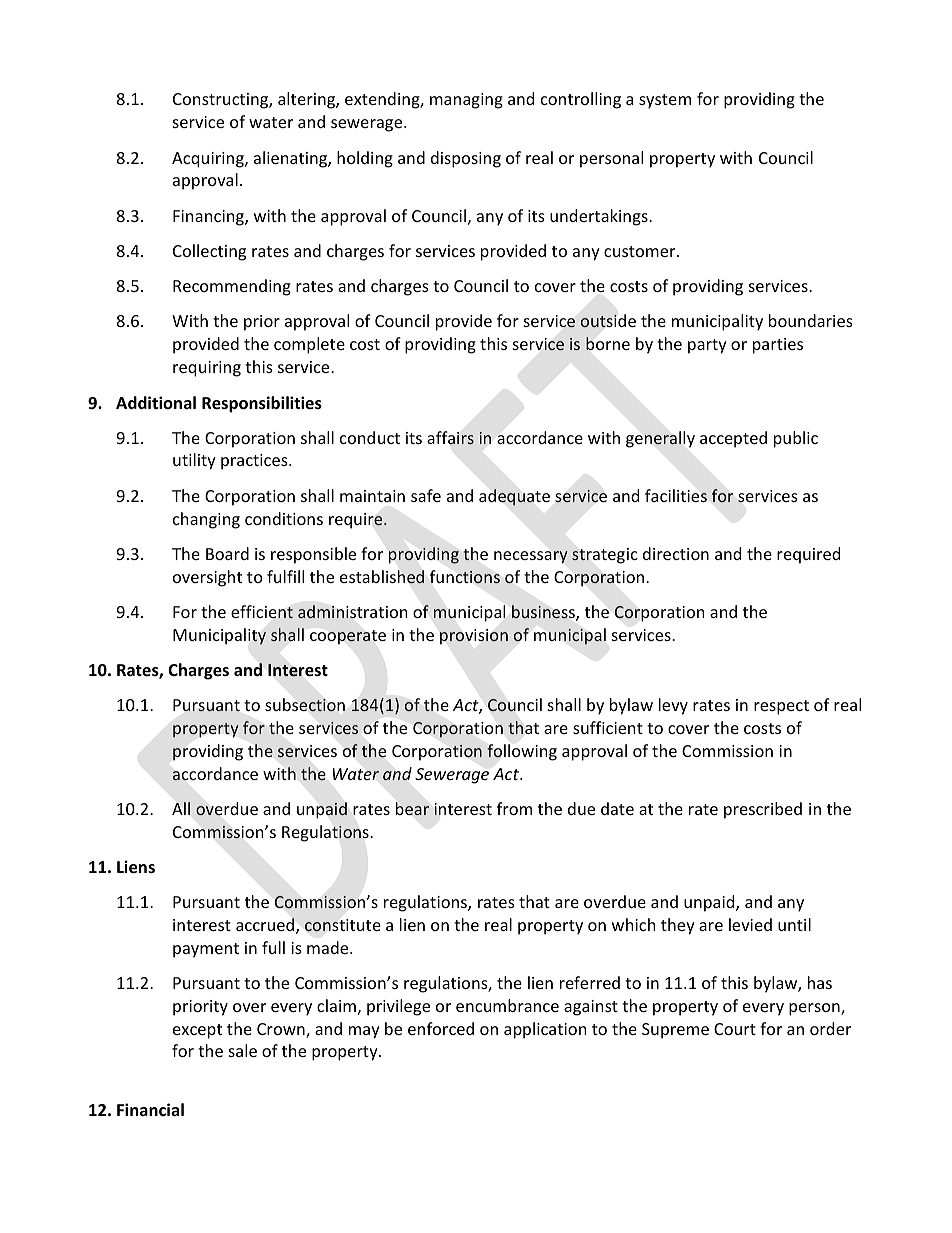 This screenshot has width=952, height=1233. What do you see at coordinates (466, 159) in the screenshot?
I see `disposing` at bounding box center [466, 159].
